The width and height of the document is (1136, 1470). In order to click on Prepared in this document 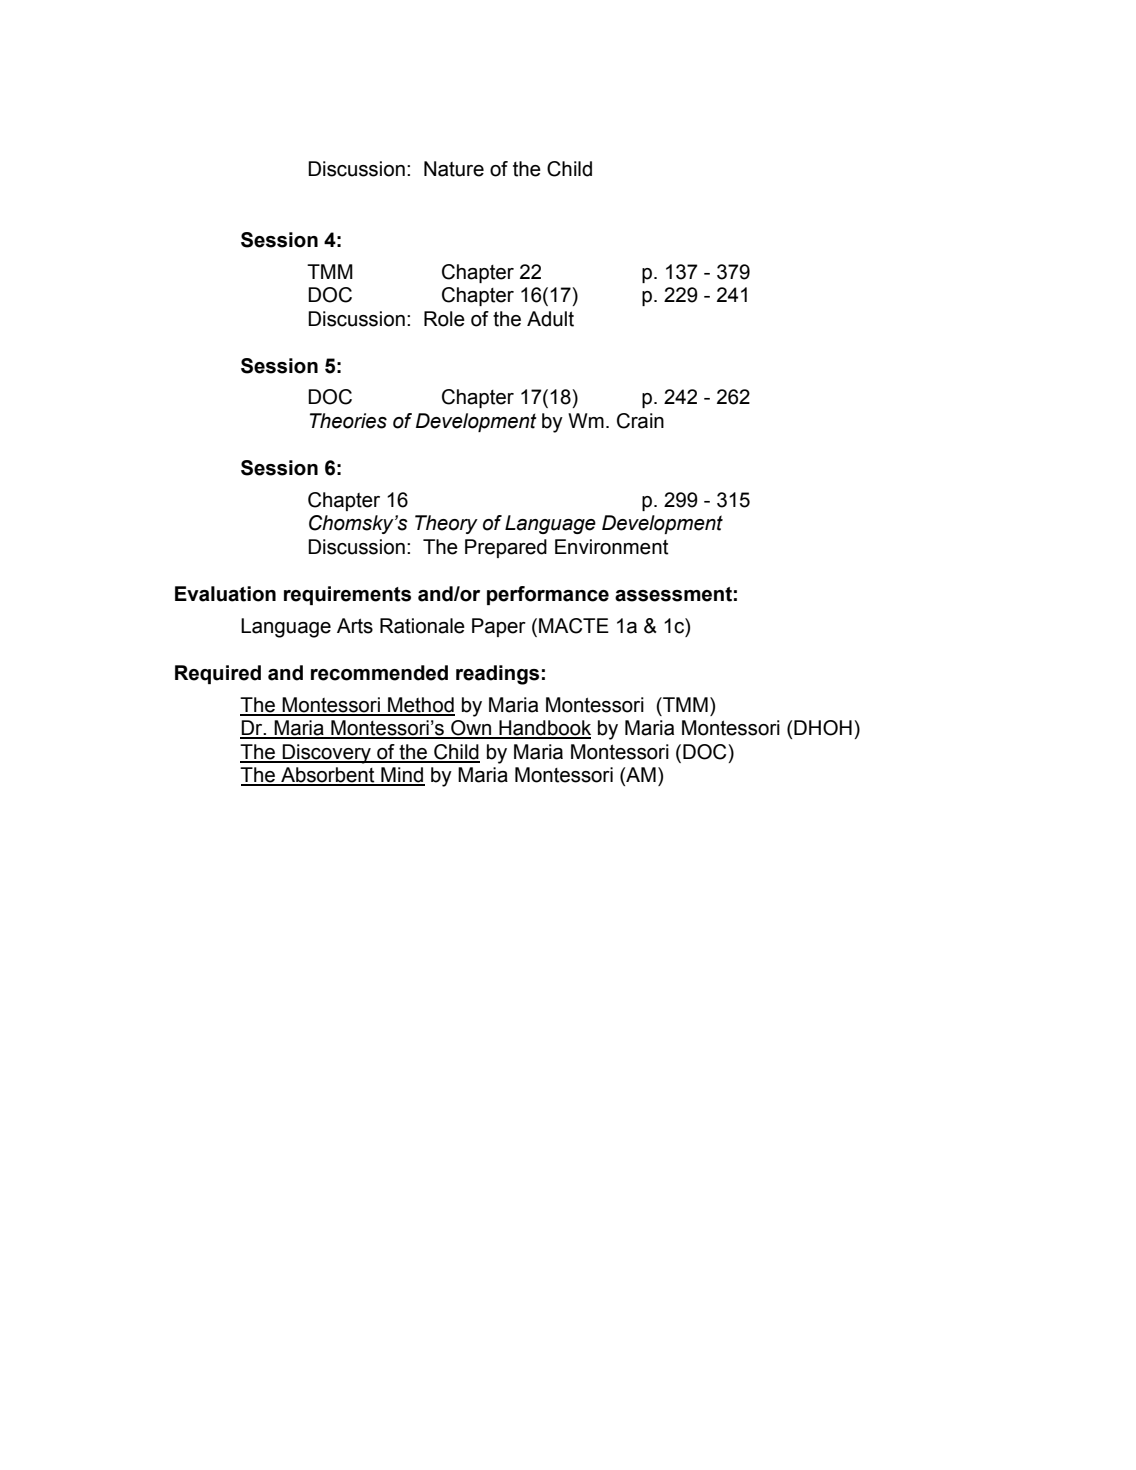, I will do `click(506, 548)`.
